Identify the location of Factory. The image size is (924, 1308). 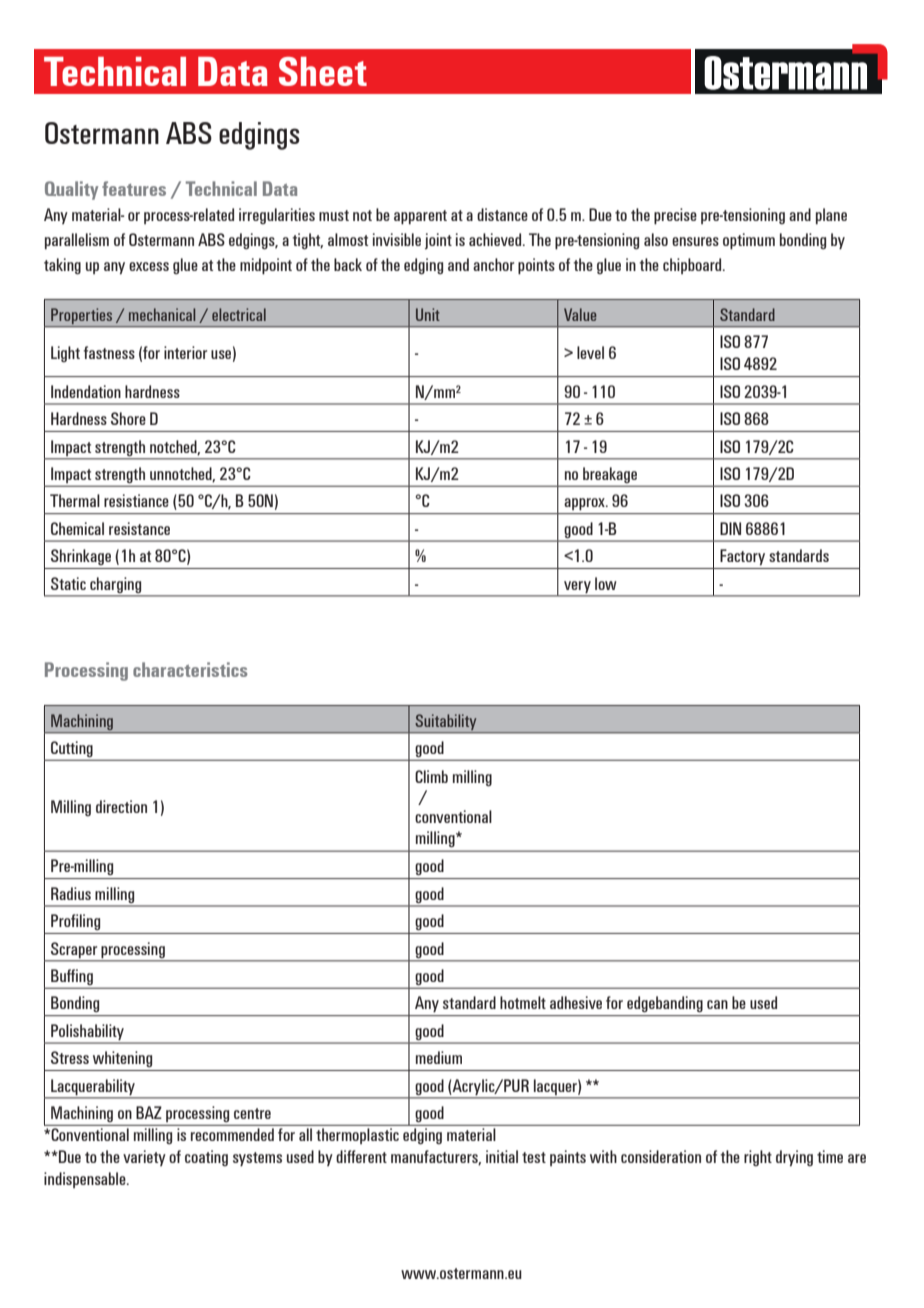
(742, 557).
